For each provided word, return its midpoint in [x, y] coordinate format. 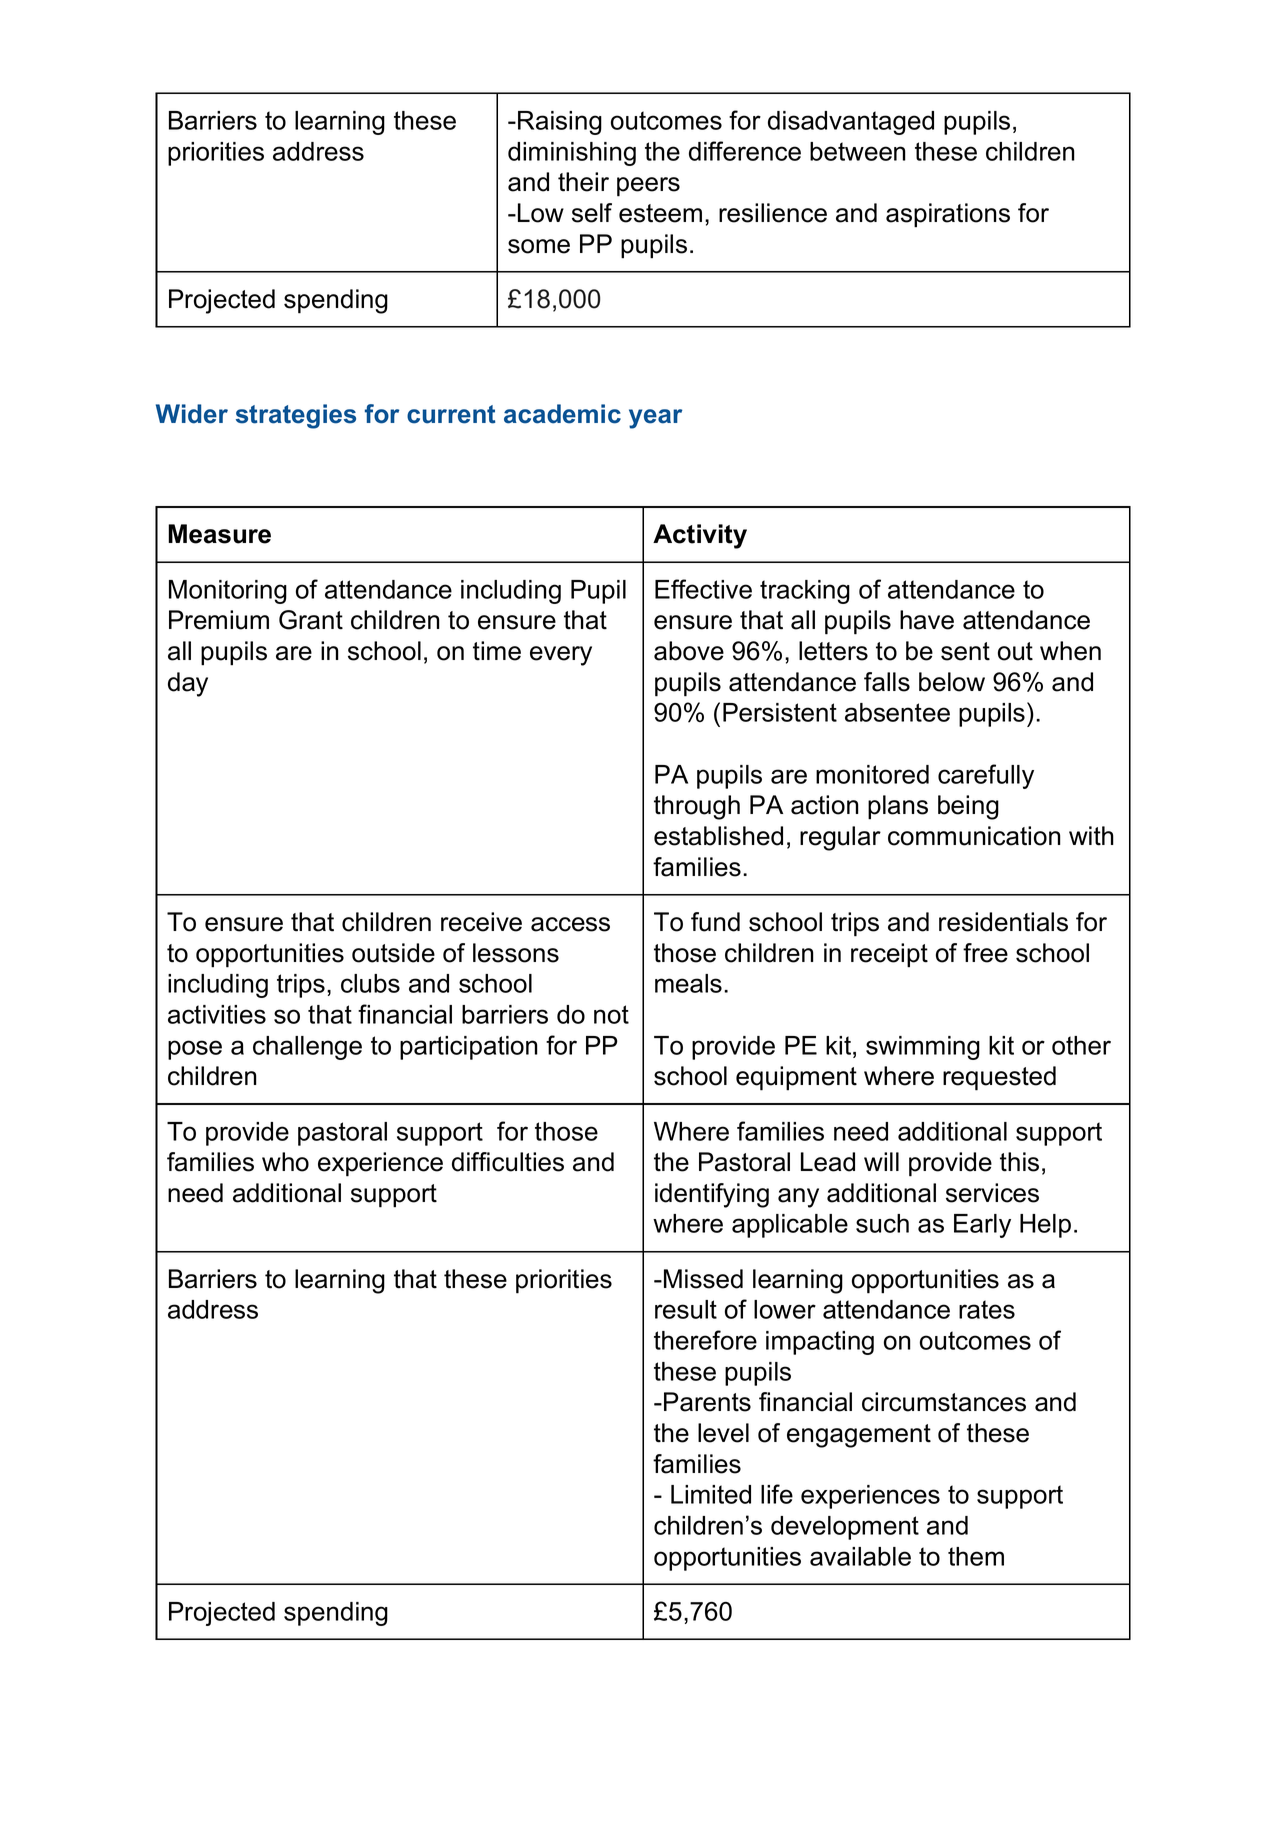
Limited [711, 1494]
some [539, 246]
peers [648, 187]
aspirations [948, 215]
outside [393, 953]
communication [974, 836]
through [697, 807]
